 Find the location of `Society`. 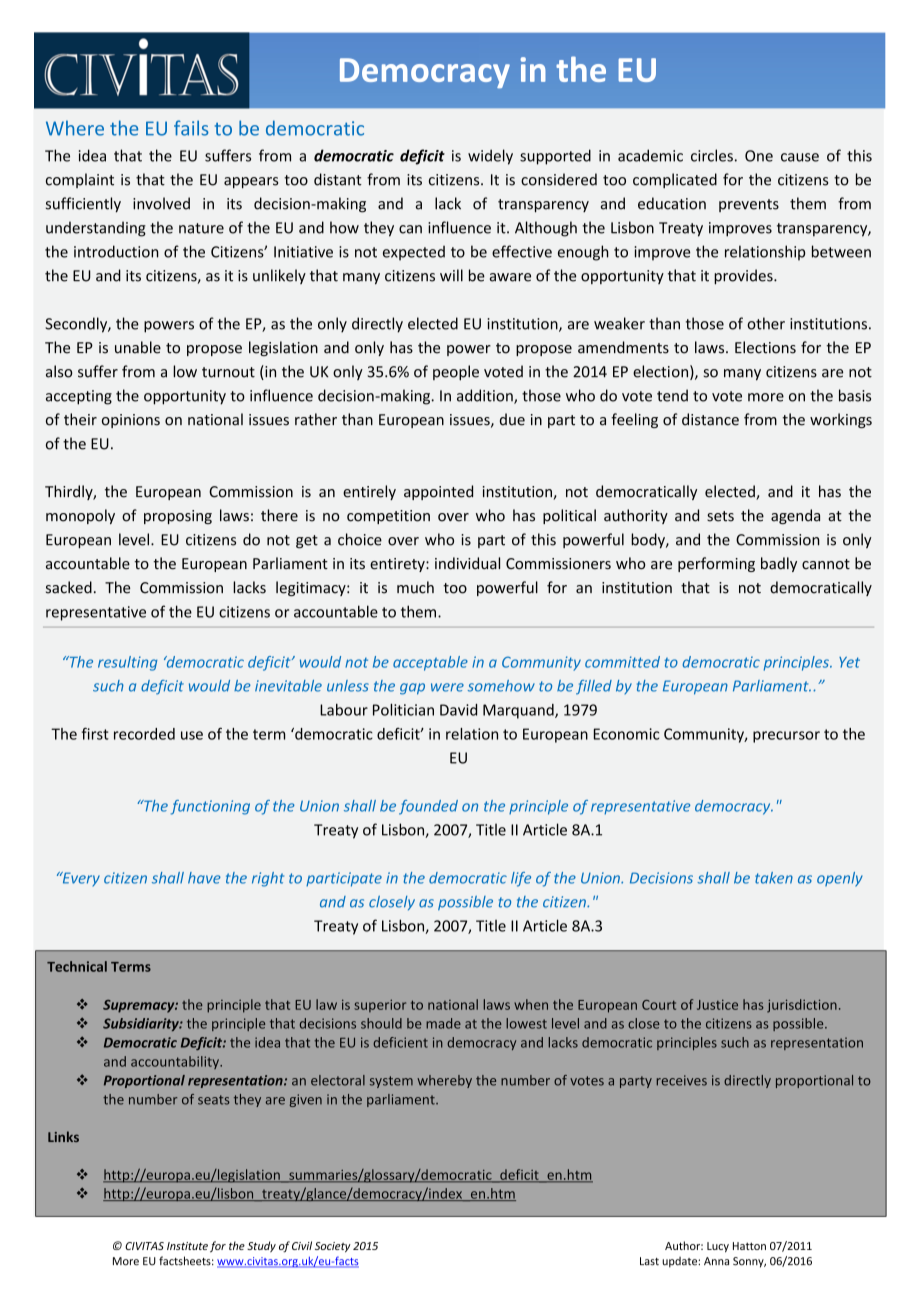

Society is located at coordinates (333, 1247).
